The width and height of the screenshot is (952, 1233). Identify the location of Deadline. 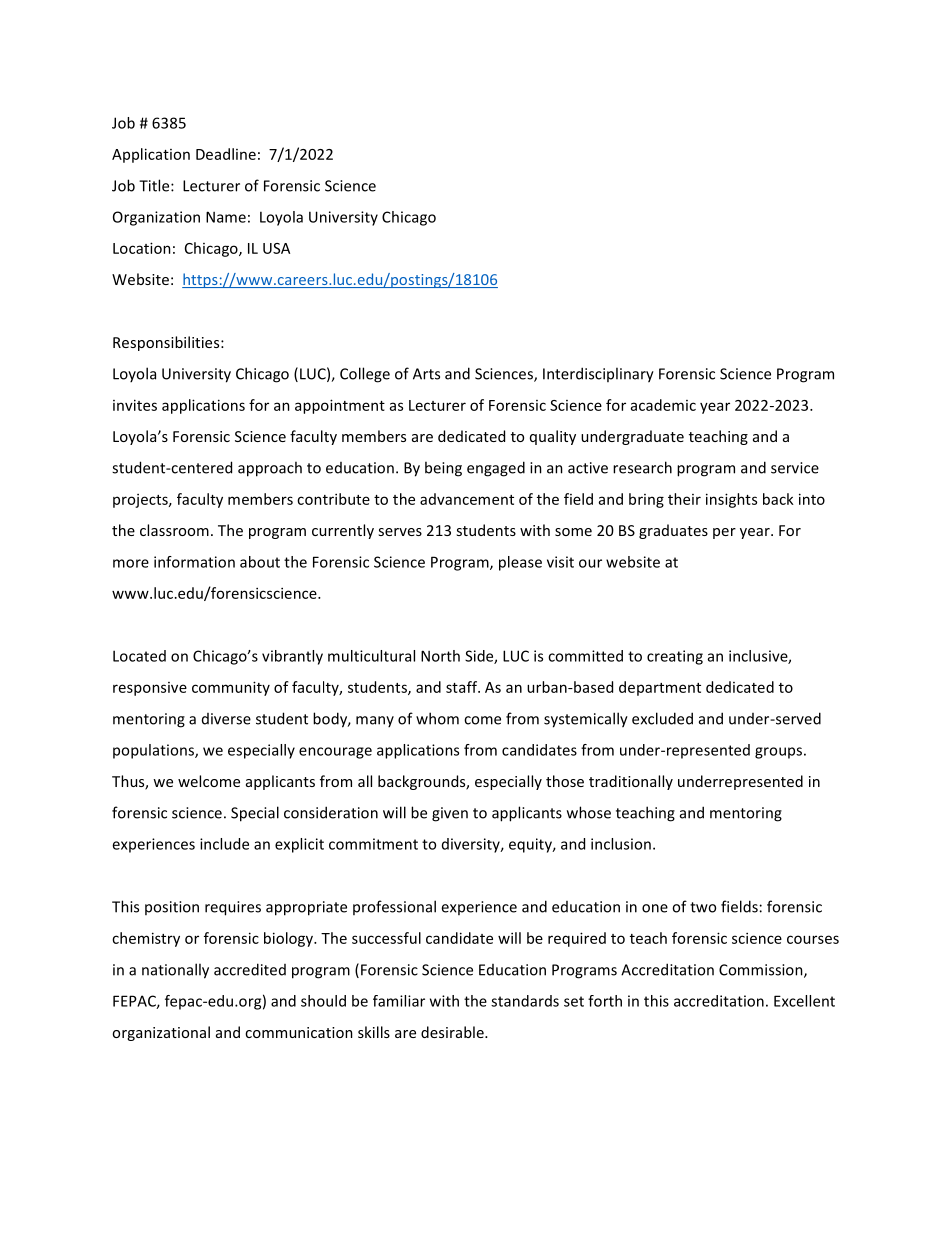
(226, 154).
